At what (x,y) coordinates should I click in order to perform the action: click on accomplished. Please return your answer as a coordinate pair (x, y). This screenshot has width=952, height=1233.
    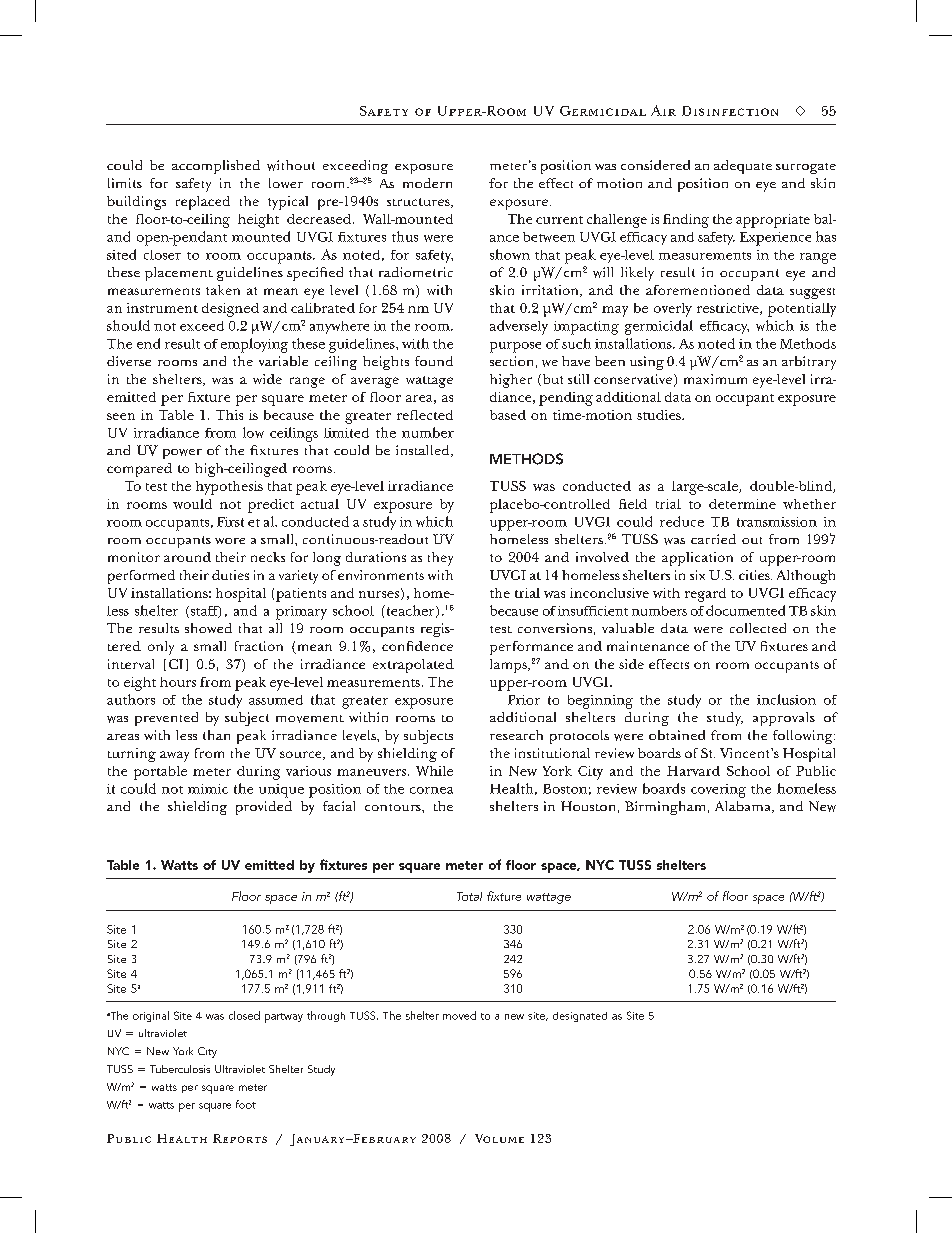
    Looking at the image, I should click on (216, 167).
